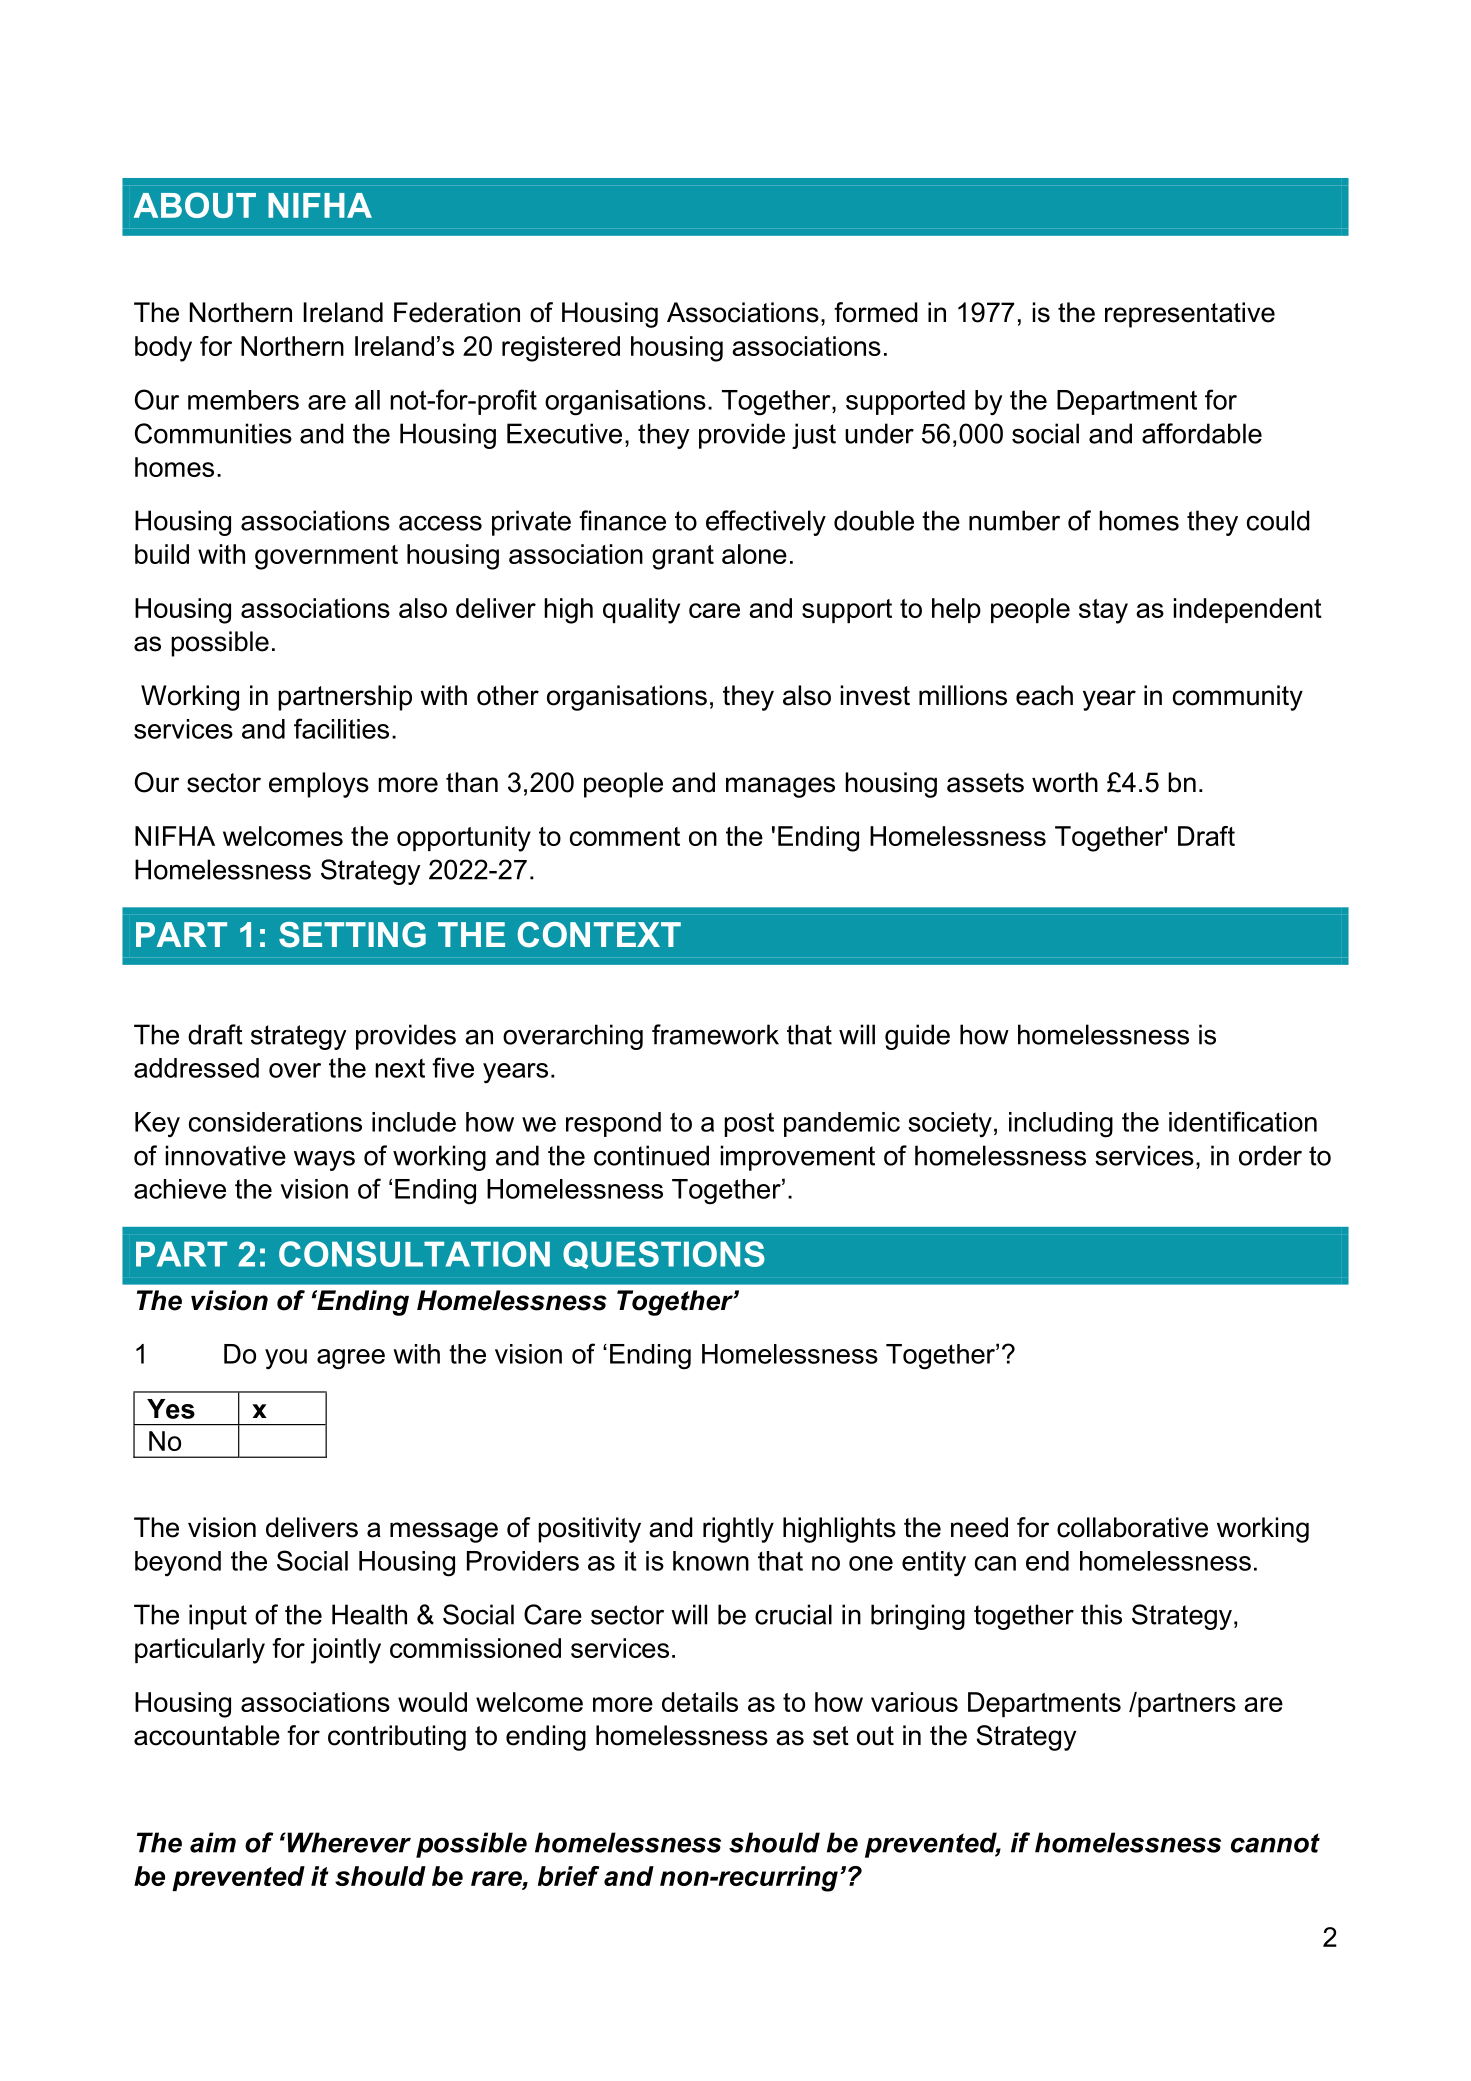 The width and height of the screenshot is (1471, 2081). I want to click on brief, so click(568, 1876).
